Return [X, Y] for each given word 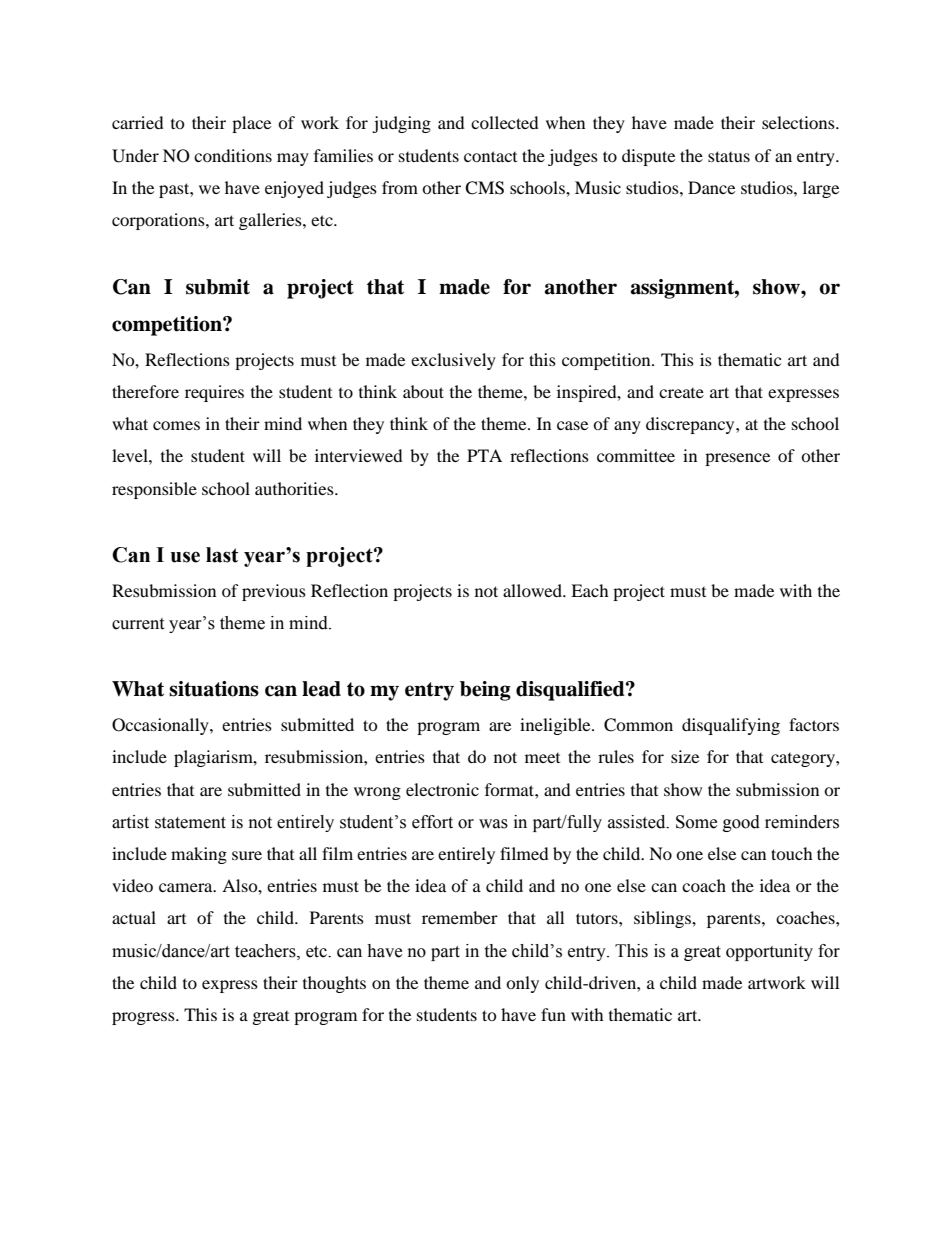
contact [490, 156]
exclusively [453, 361]
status [729, 156]
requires [214, 393]
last [222, 555]
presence [737, 459]
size [685, 756]
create [681, 393]
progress [144, 1018]
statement [190, 823]
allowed [533, 590]
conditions [233, 155]
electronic [442, 789]
